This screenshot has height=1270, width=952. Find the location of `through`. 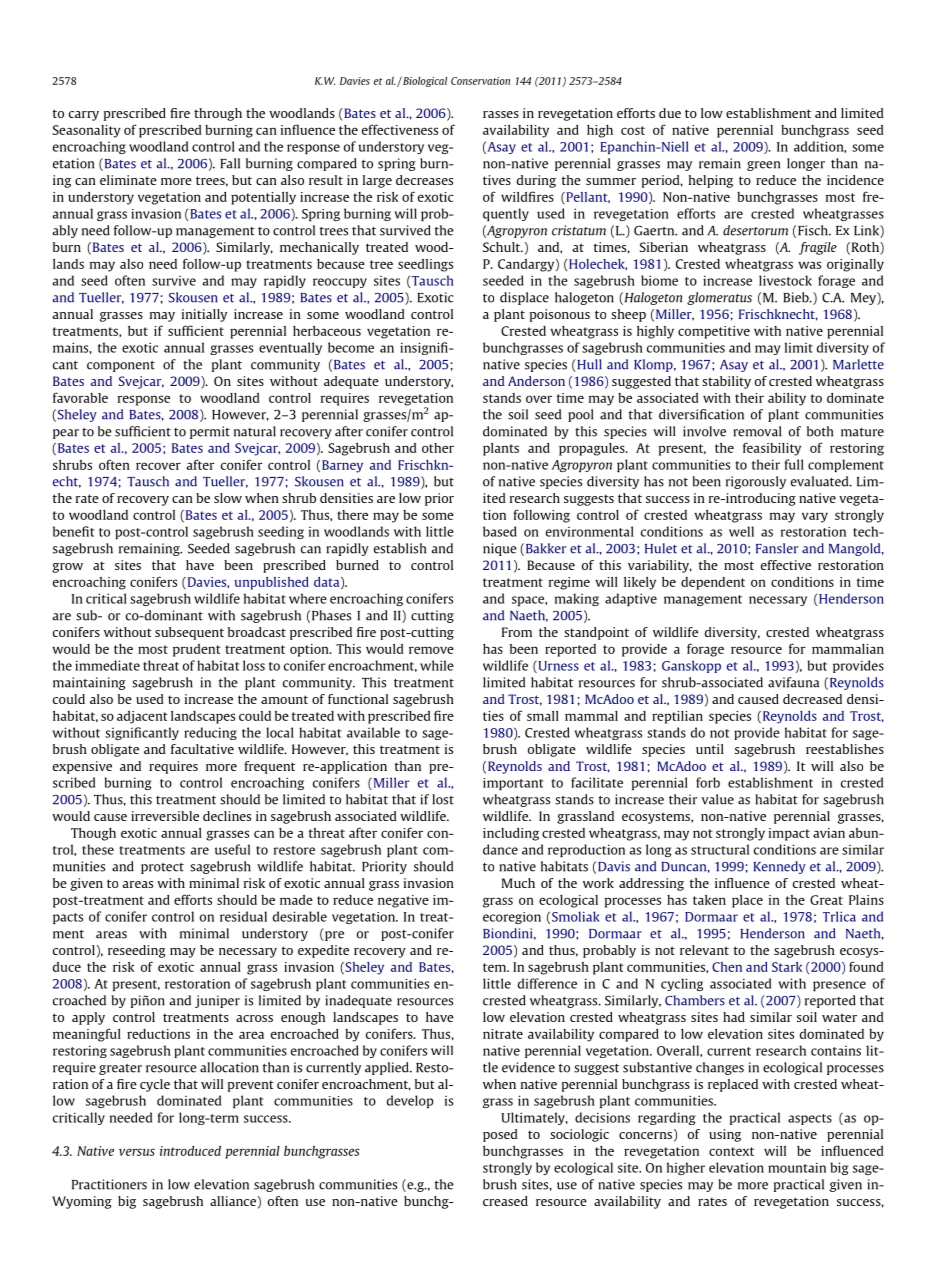

through is located at coordinates (218, 114).
